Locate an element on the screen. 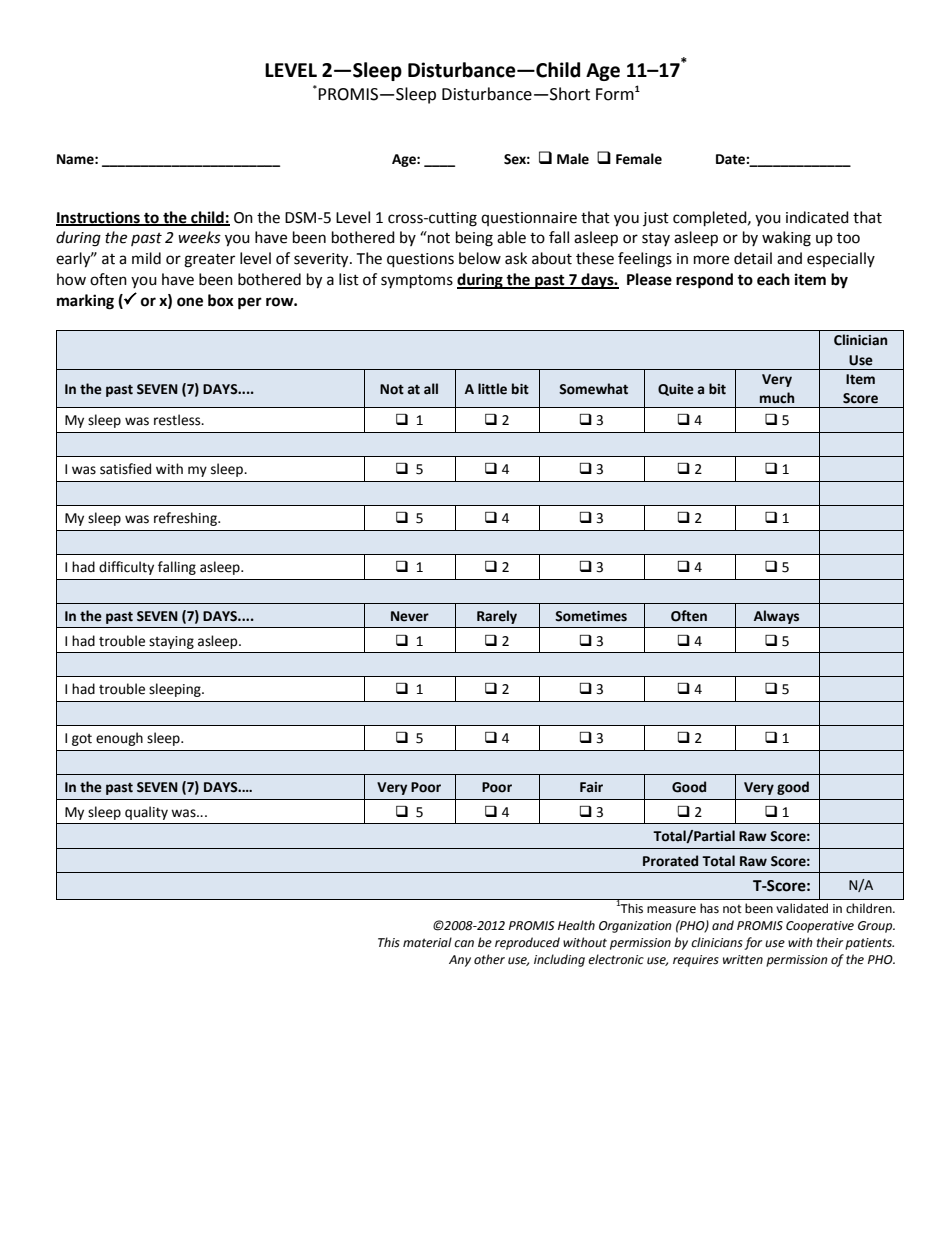 The height and width of the screenshot is (1233, 952). Cooperative is located at coordinates (820, 927).
